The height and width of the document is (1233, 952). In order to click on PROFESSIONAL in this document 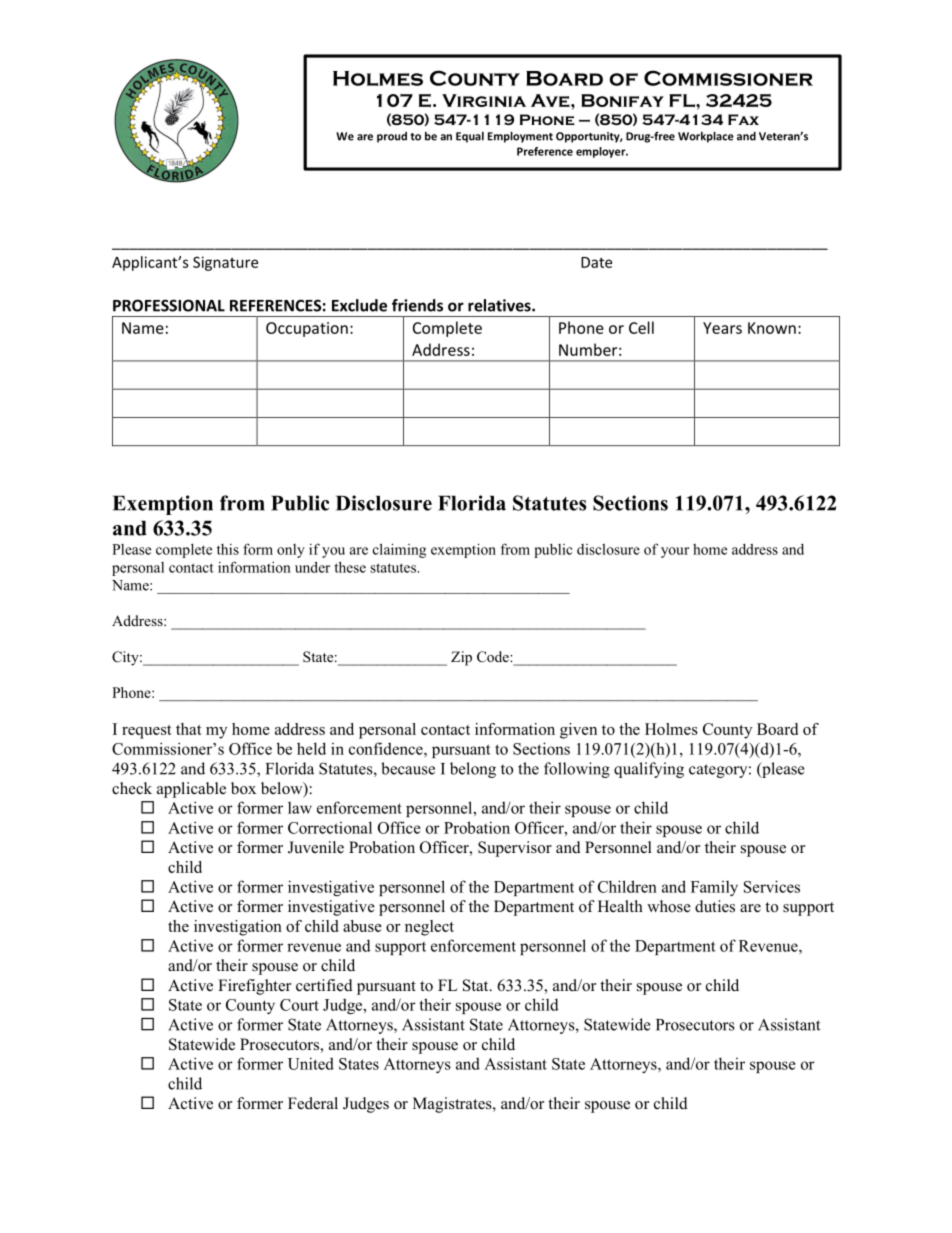, I will do `click(169, 305)`.
